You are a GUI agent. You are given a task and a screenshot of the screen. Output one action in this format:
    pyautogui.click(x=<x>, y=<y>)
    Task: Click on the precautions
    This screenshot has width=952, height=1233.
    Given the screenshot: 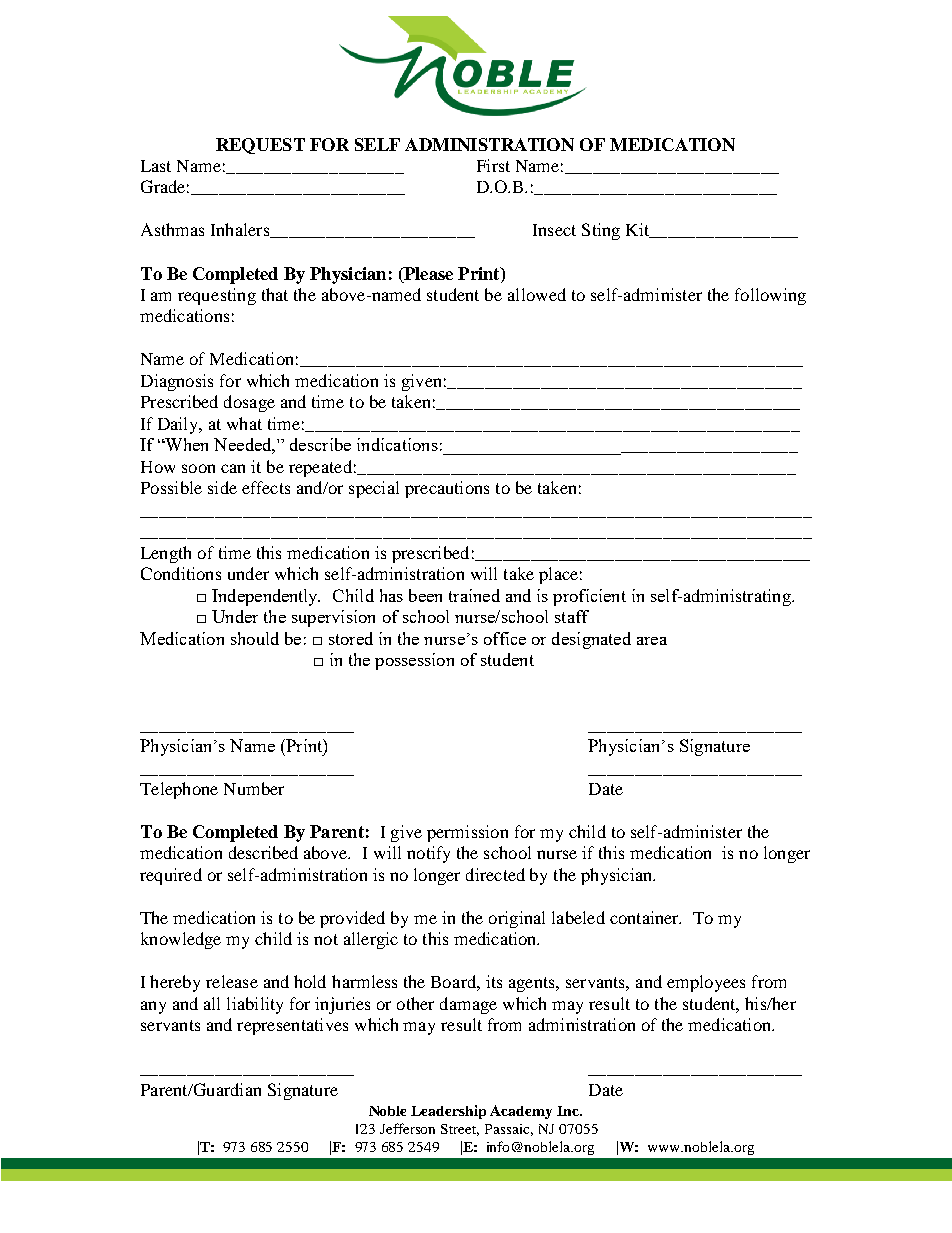 What is the action you would take?
    pyautogui.click(x=447, y=489)
